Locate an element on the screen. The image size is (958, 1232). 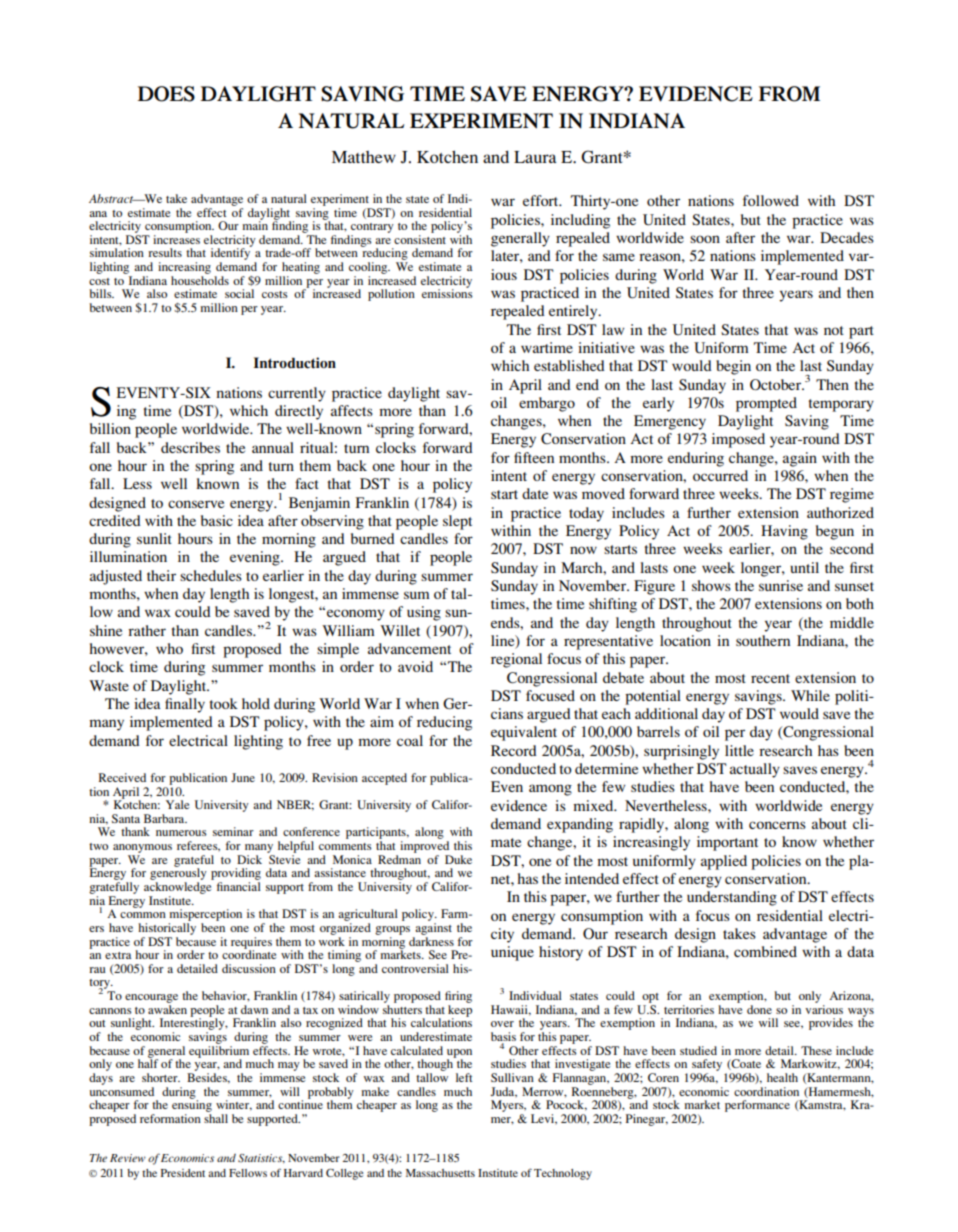
basic is located at coordinates (217, 520).
